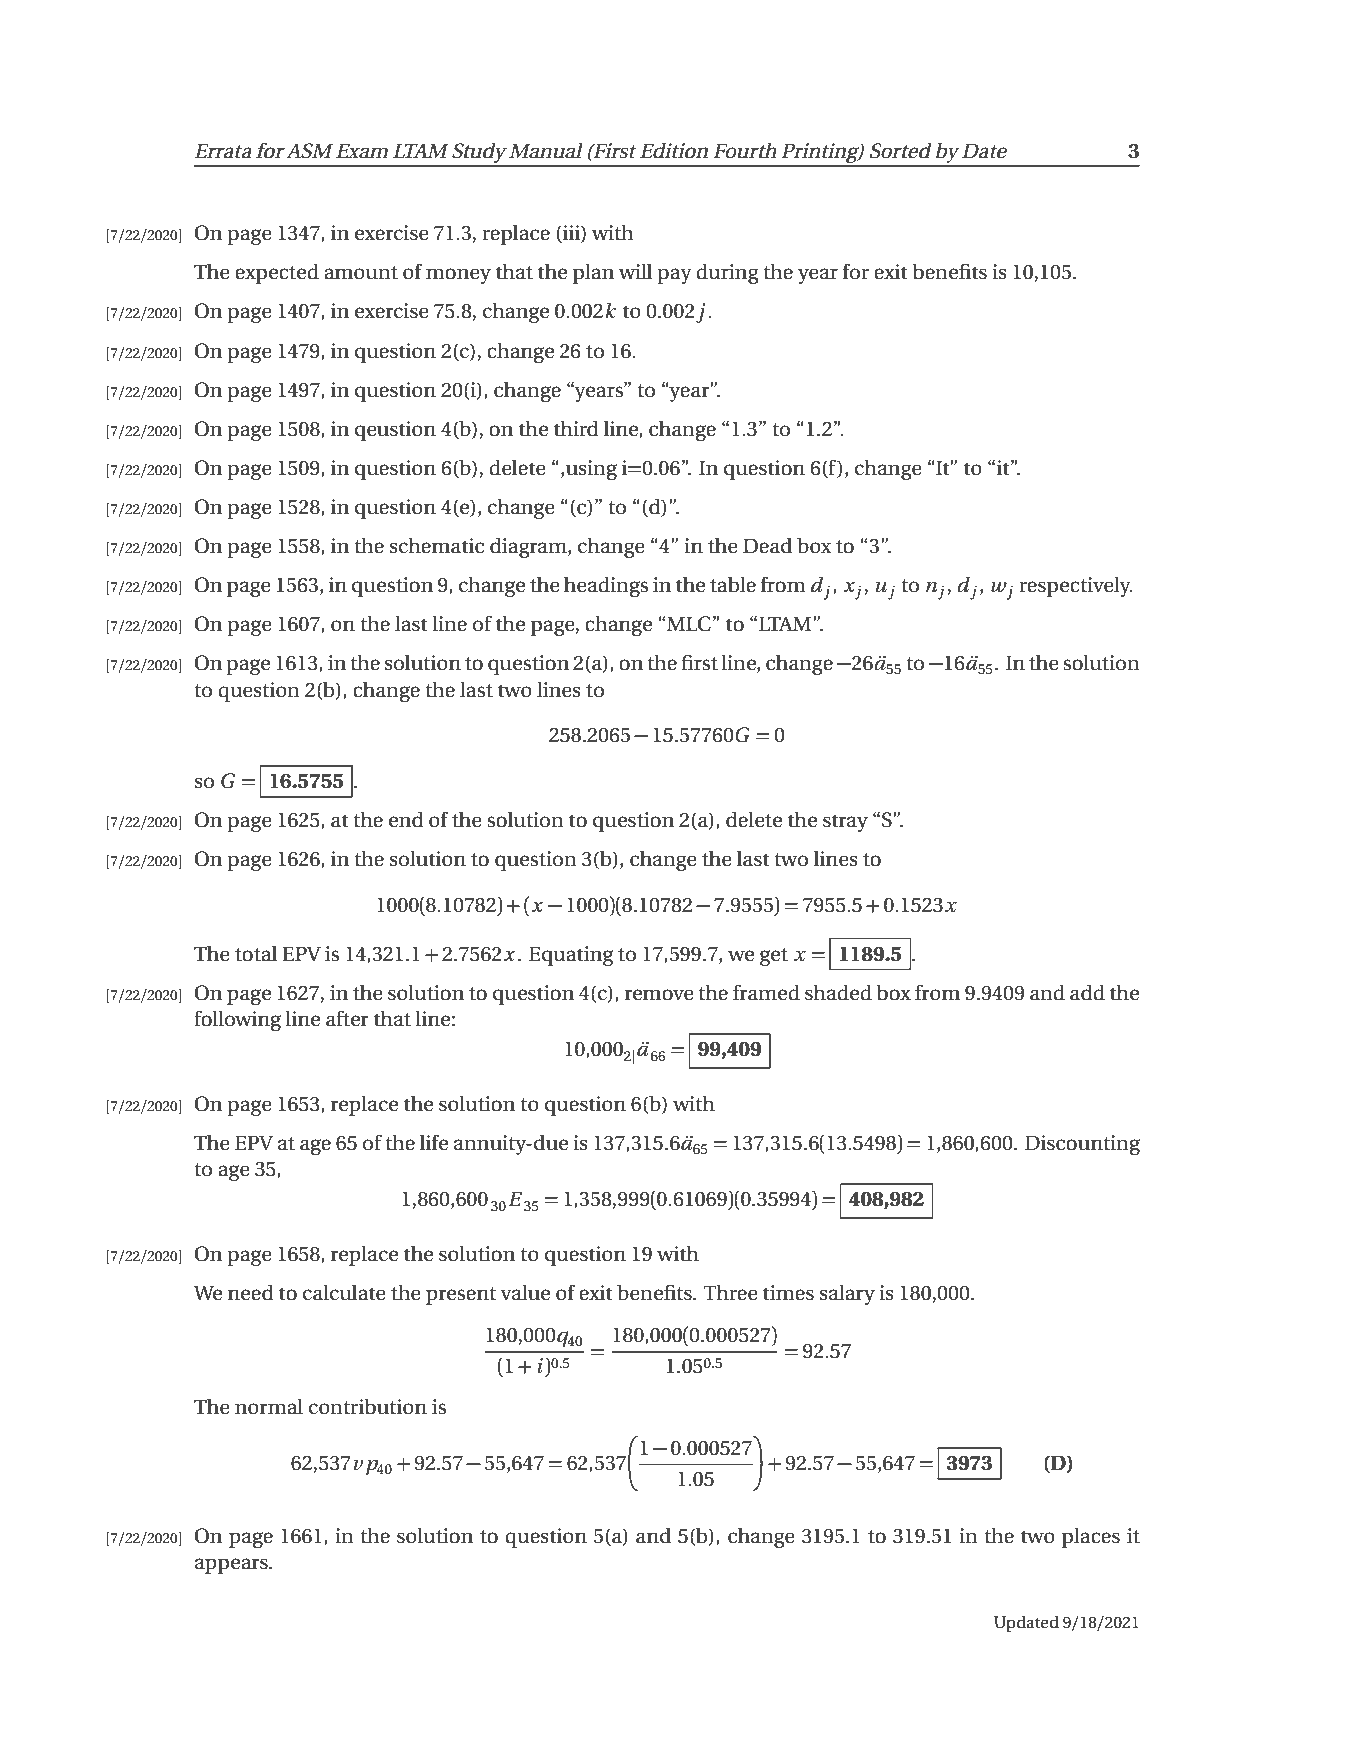 Image resolution: width=1351 pixels, height=1748 pixels. Describe the element at coordinates (437, 545) in the screenshot. I see `schematic` at that location.
